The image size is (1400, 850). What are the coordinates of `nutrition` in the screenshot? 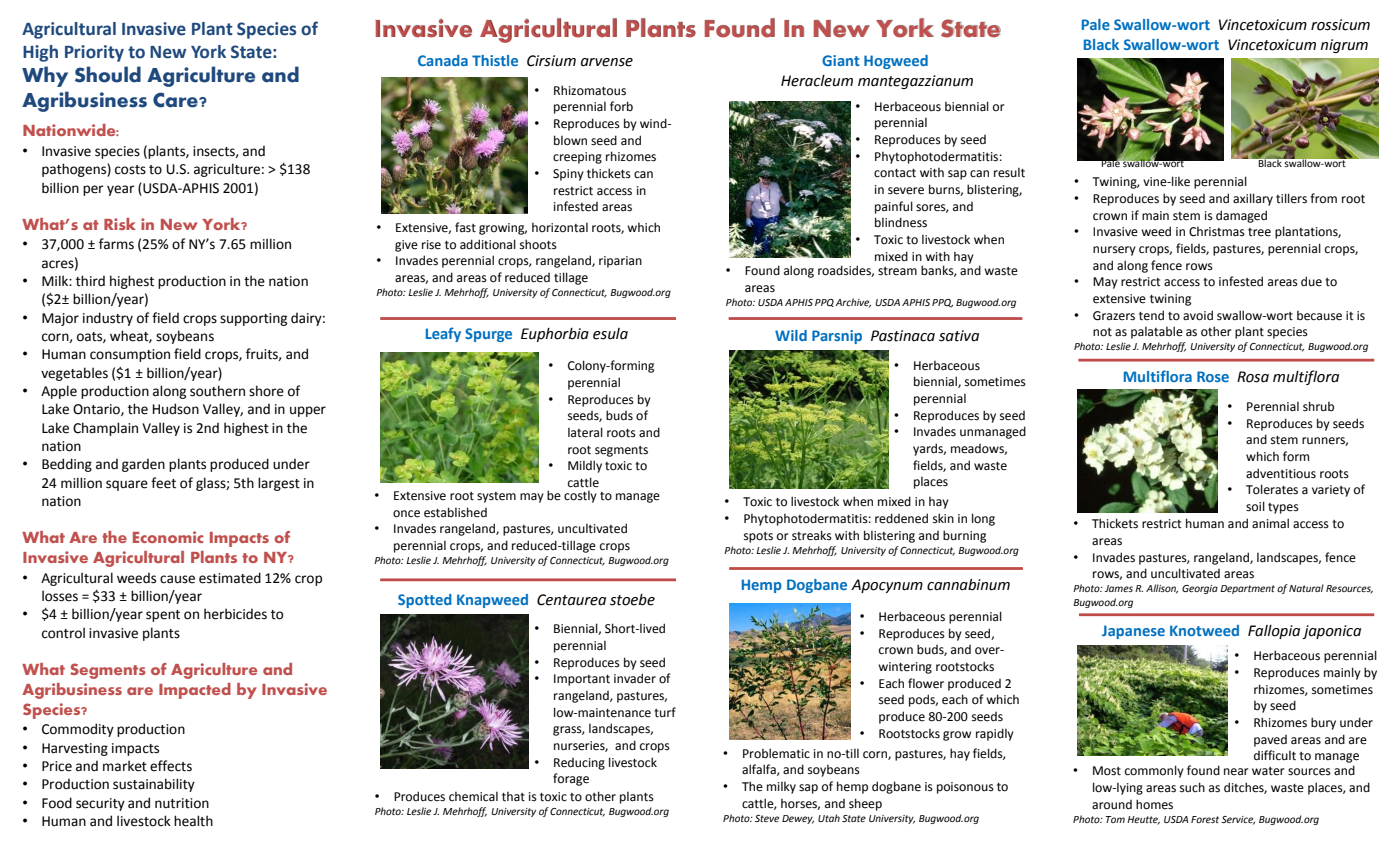 It's located at (182, 803).
